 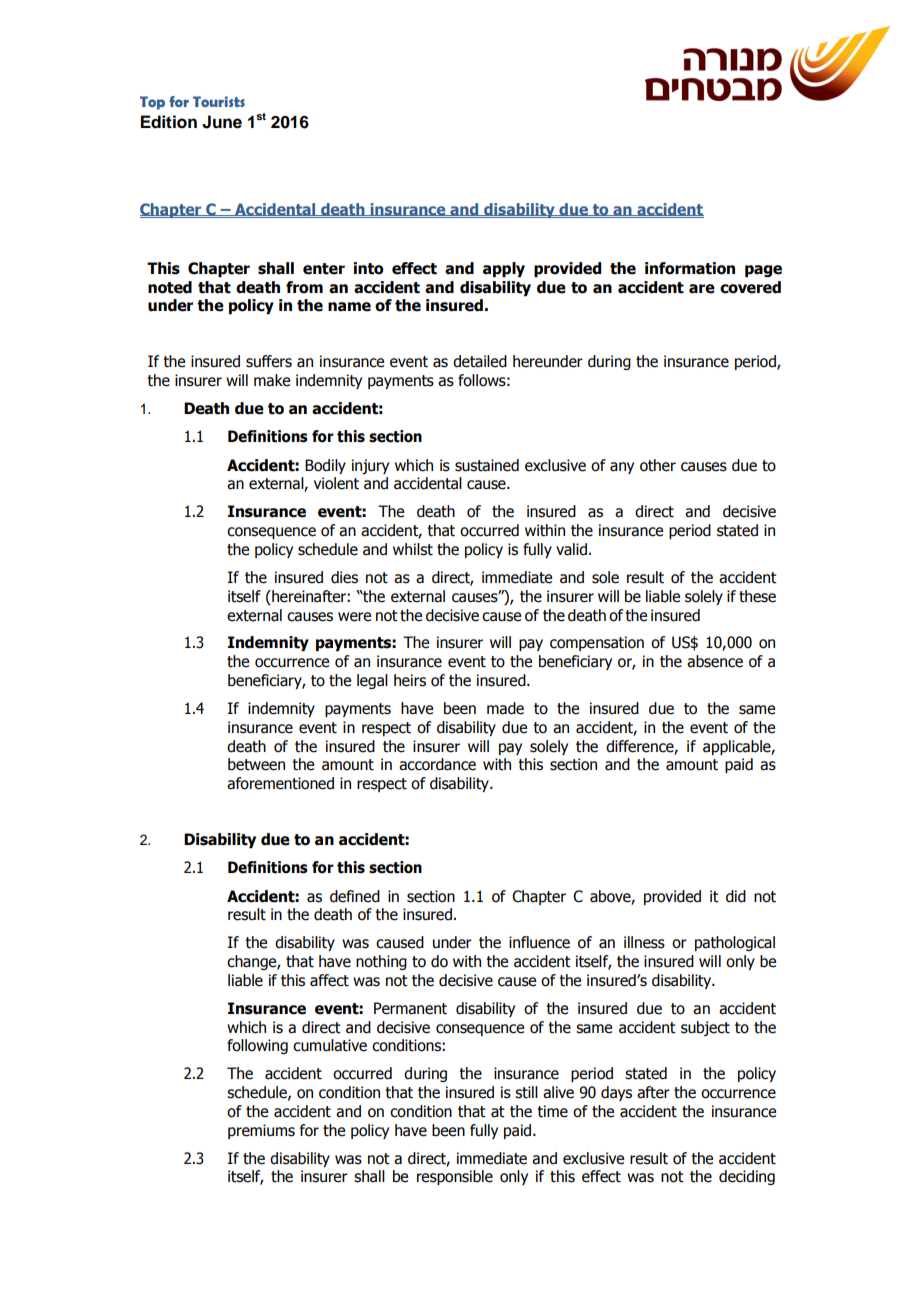 I want to click on whilst, so click(x=413, y=549).
